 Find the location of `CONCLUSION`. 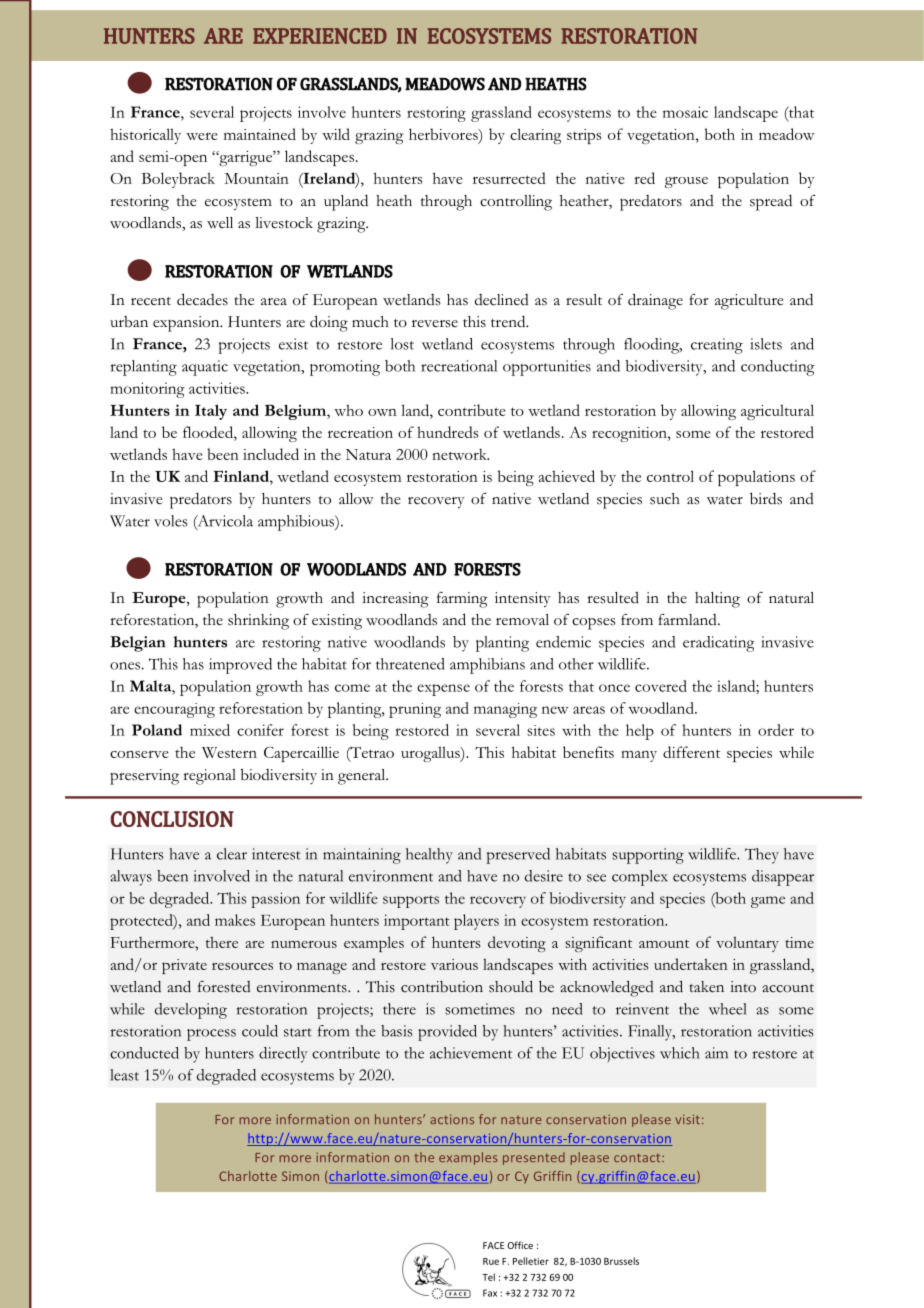

CONCLUSION is located at coordinates (172, 819).
